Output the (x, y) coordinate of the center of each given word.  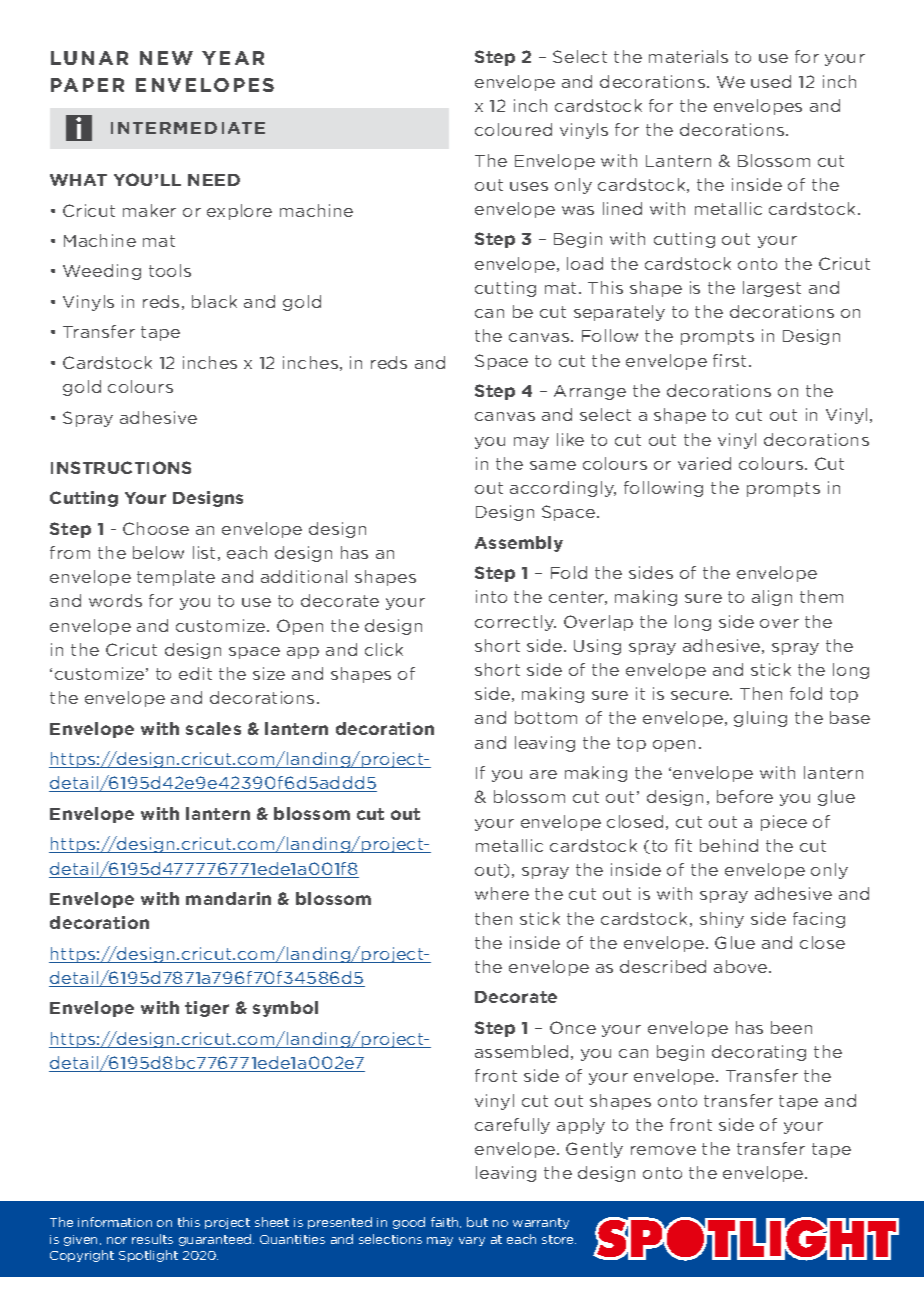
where (502, 893)
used (771, 81)
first (729, 360)
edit (195, 673)
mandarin (228, 898)
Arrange (590, 392)
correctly (515, 623)
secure (701, 695)
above (742, 966)
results (152, 1239)
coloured (513, 129)
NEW (166, 58)
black (214, 301)
